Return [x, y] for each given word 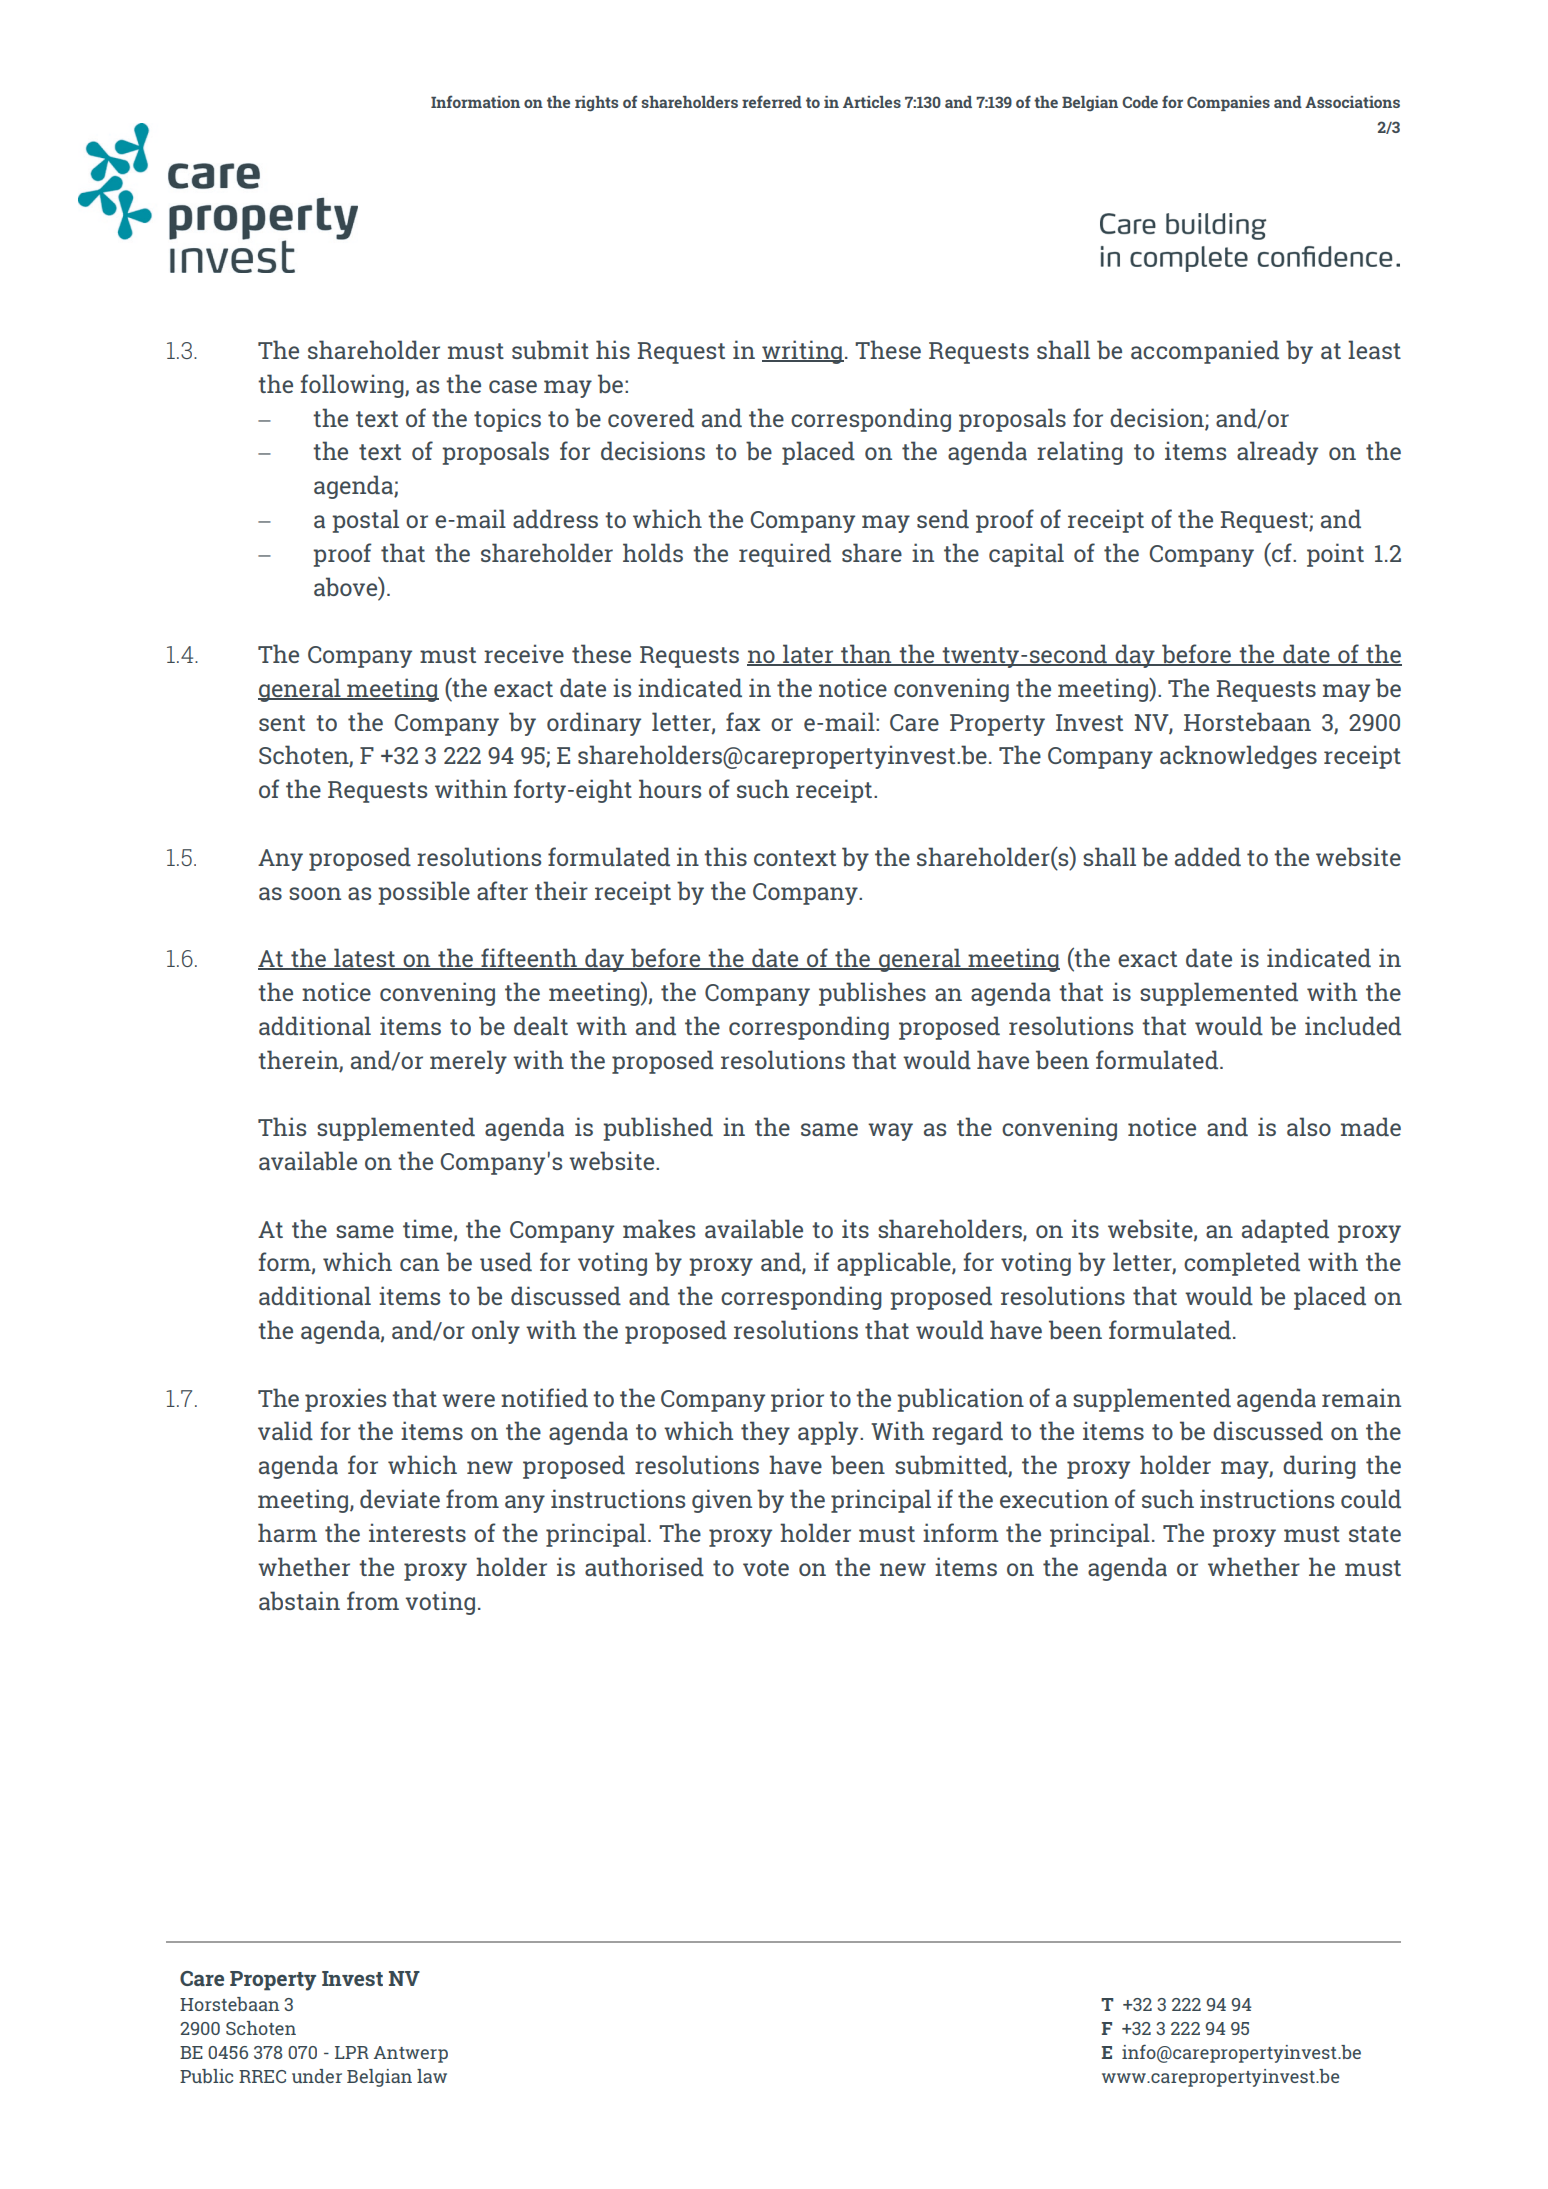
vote [766, 1568]
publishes [872, 994]
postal [365, 521]
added [1208, 856]
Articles [872, 102]
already [1277, 453]
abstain [299, 1600]
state [1375, 1534]
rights [596, 104]
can [419, 1264]
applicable [895, 1264]
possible [424, 893]
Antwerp [411, 2054]
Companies [1228, 103]
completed [1242, 1264]
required [785, 555]
